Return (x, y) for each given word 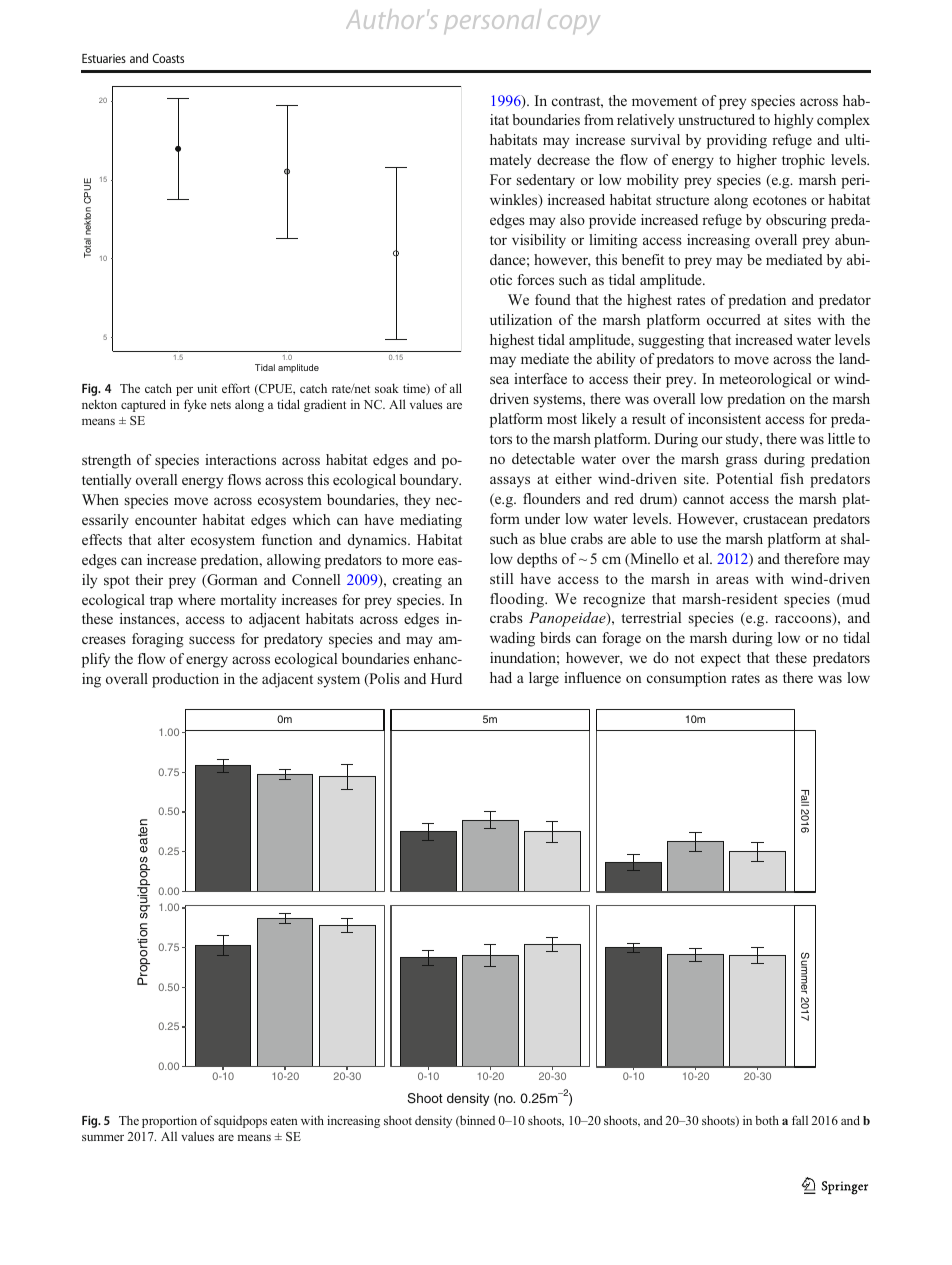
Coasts (168, 58)
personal (492, 21)
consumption (687, 679)
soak (387, 388)
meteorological (765, 380)
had (501, 677)
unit (207, 388)
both (767, 1120)
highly (793, 121)
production (185, 680)
